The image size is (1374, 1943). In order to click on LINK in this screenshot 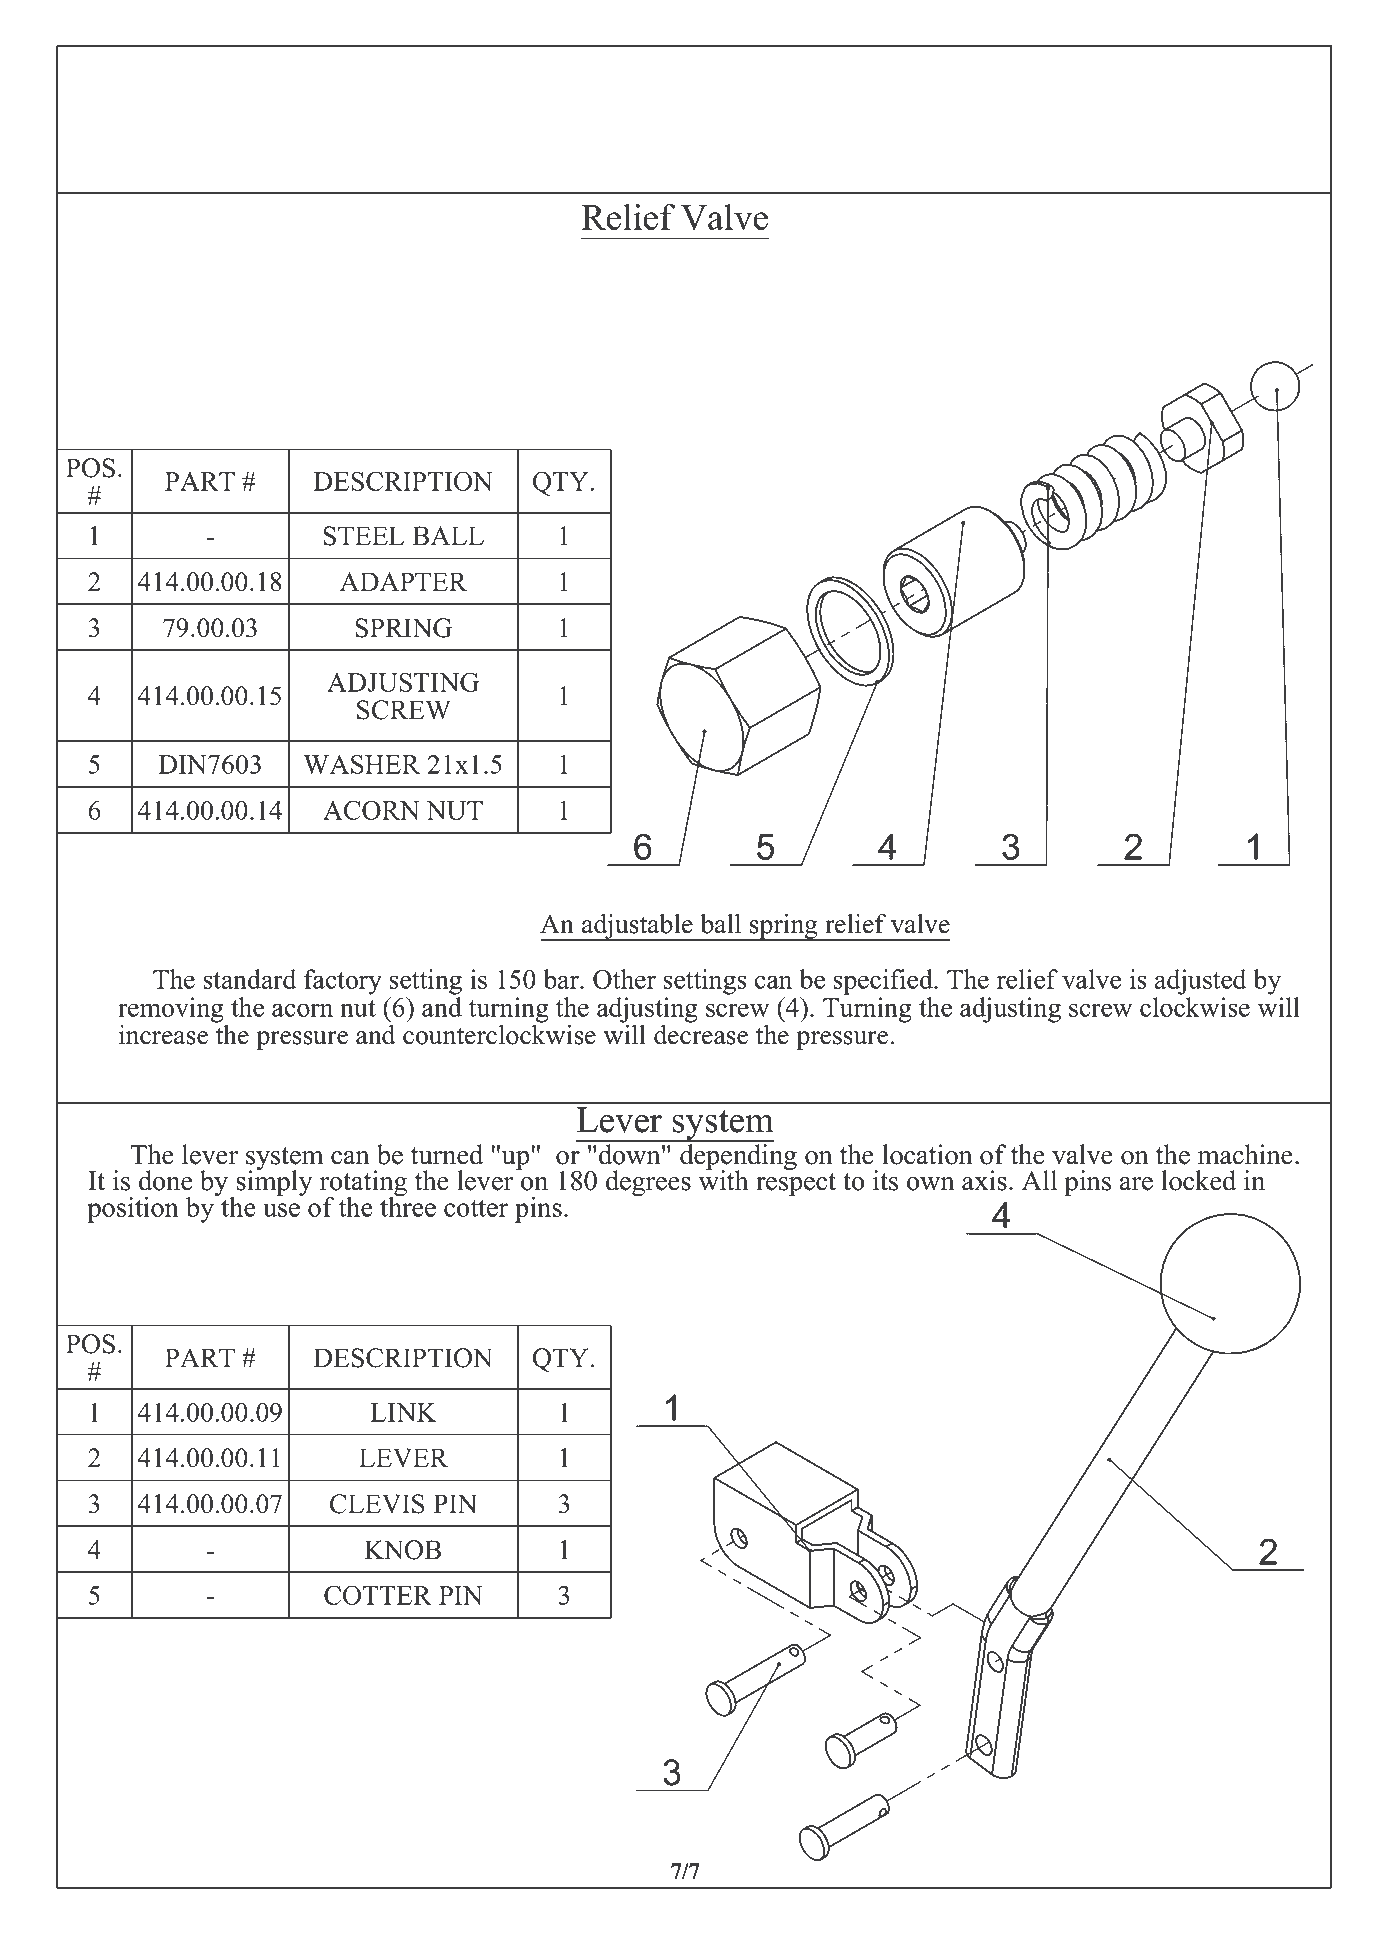, I will do `click(404, 1412)`.
